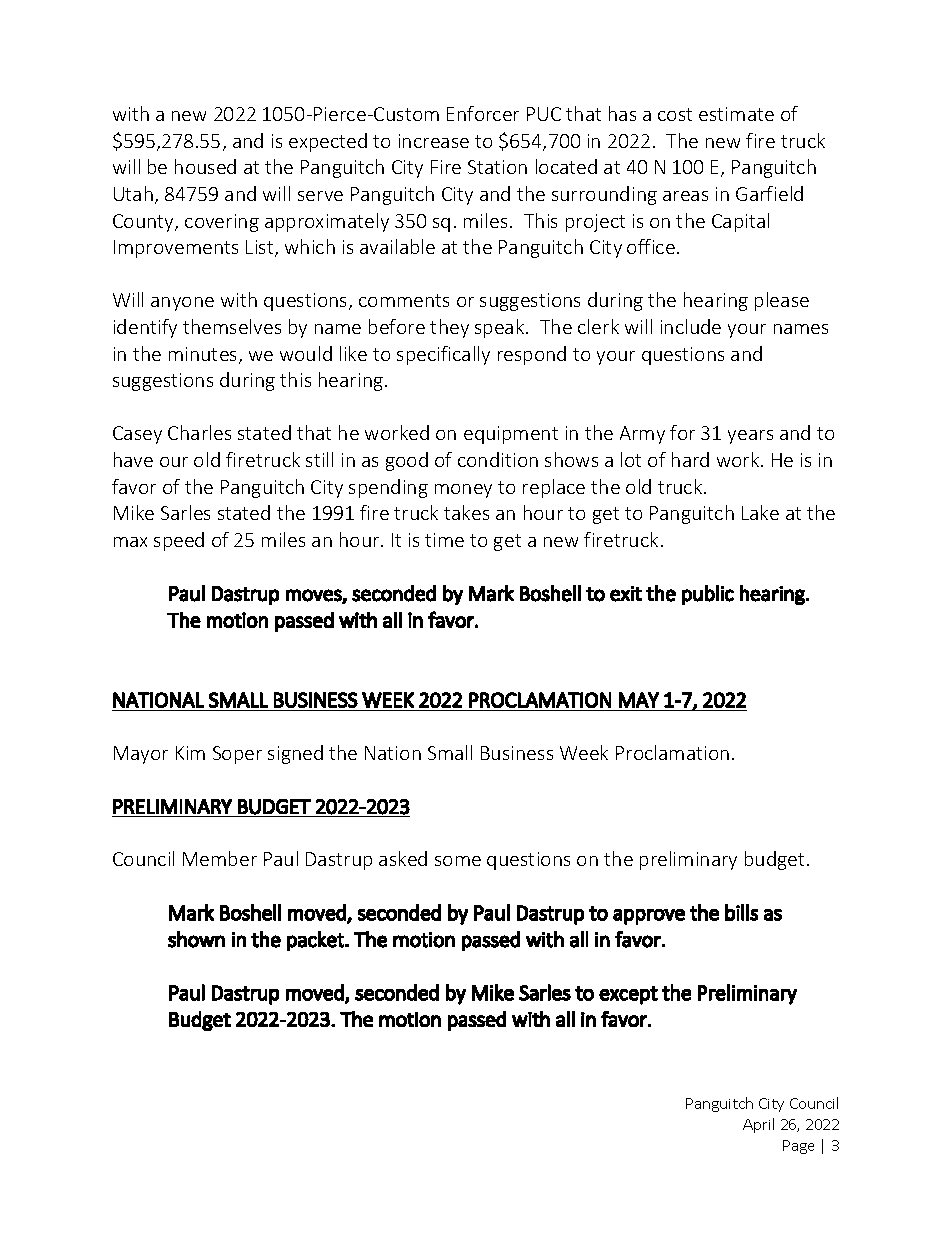 The image size is (952, 1233). Describe the element at coordinates (434, 141) in the screenshot. I see `increase` at that location.
